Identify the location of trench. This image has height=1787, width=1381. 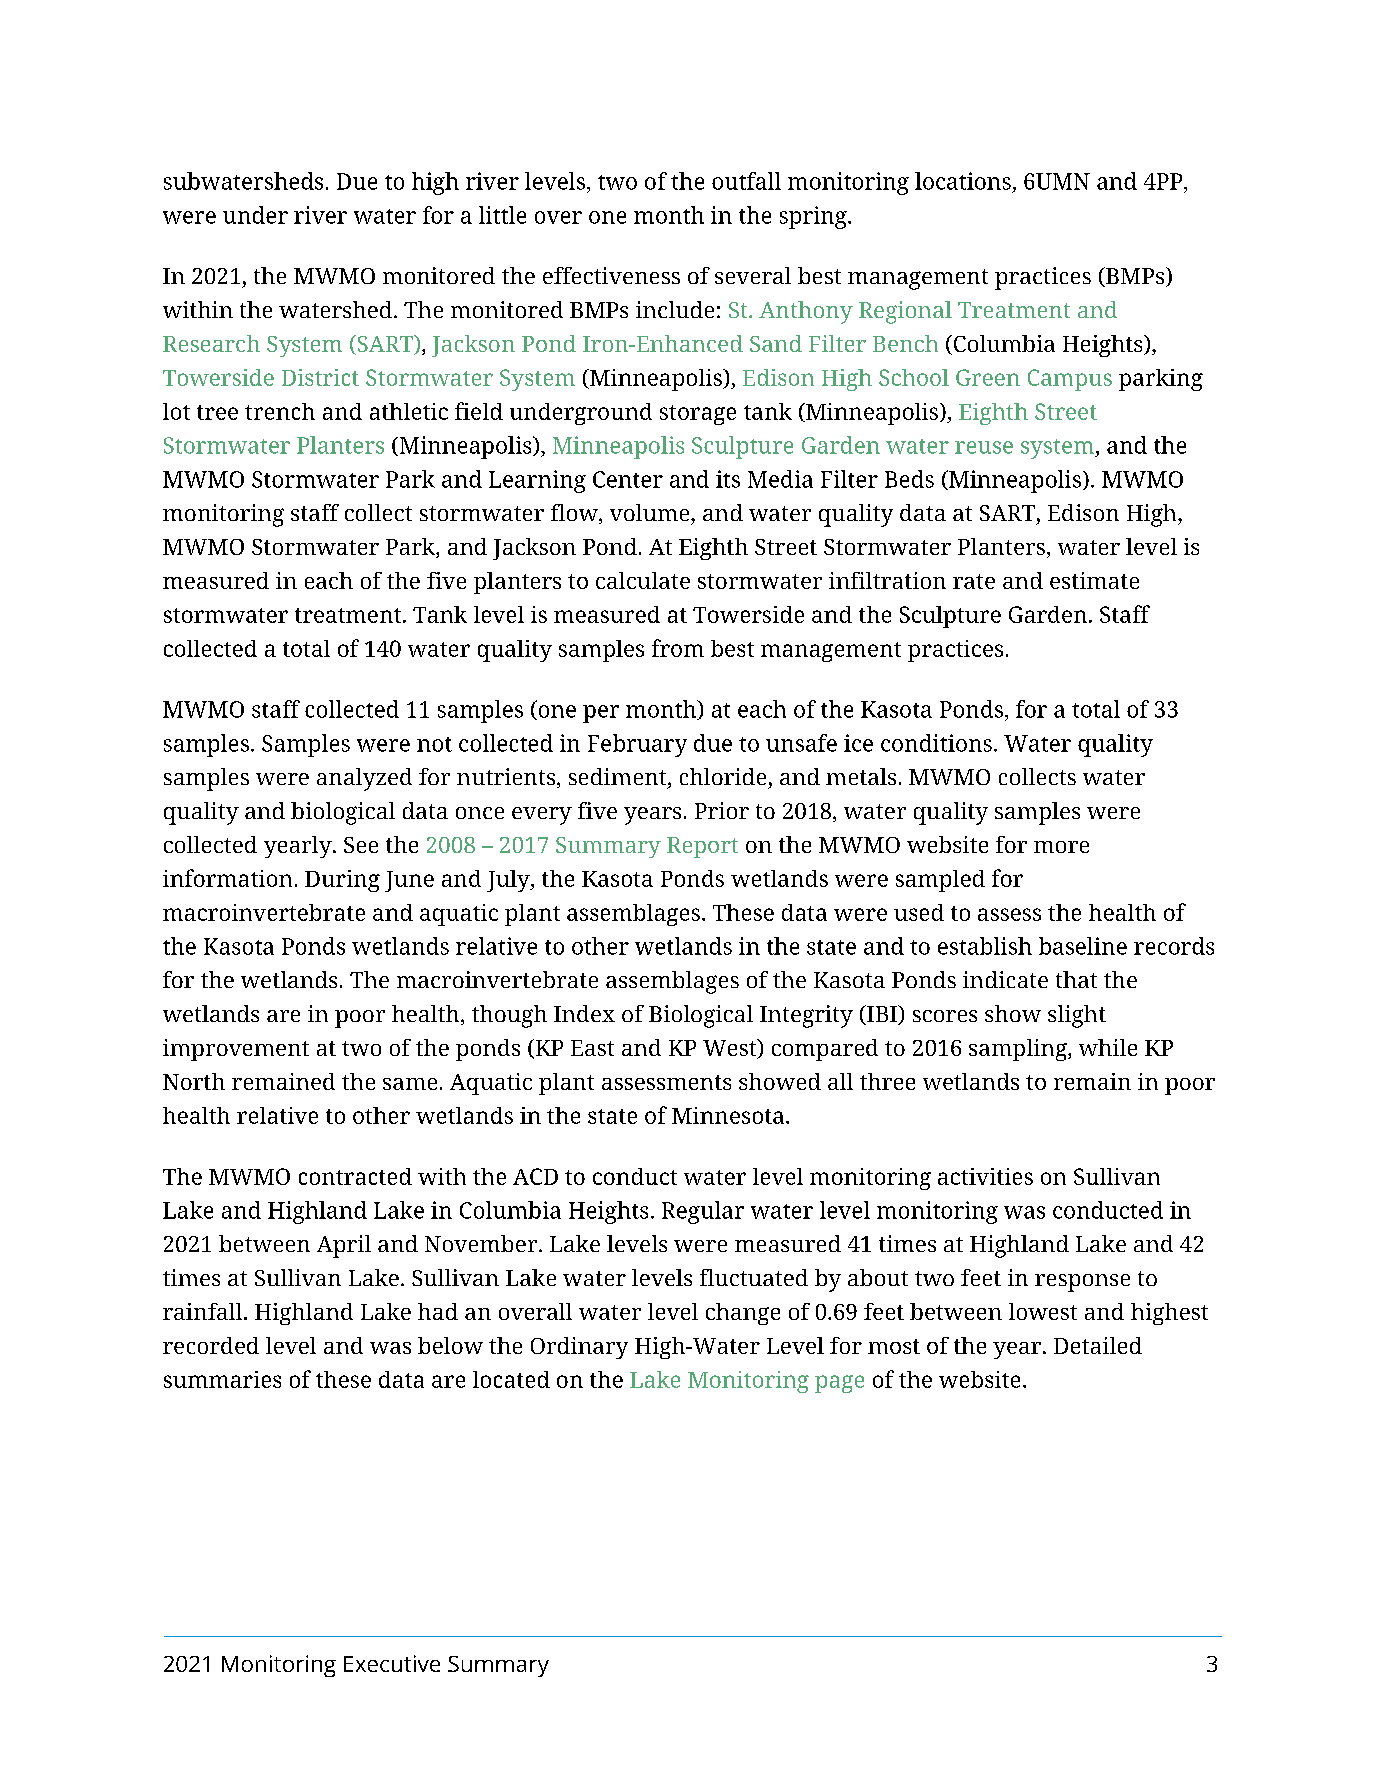
(280, 411).
